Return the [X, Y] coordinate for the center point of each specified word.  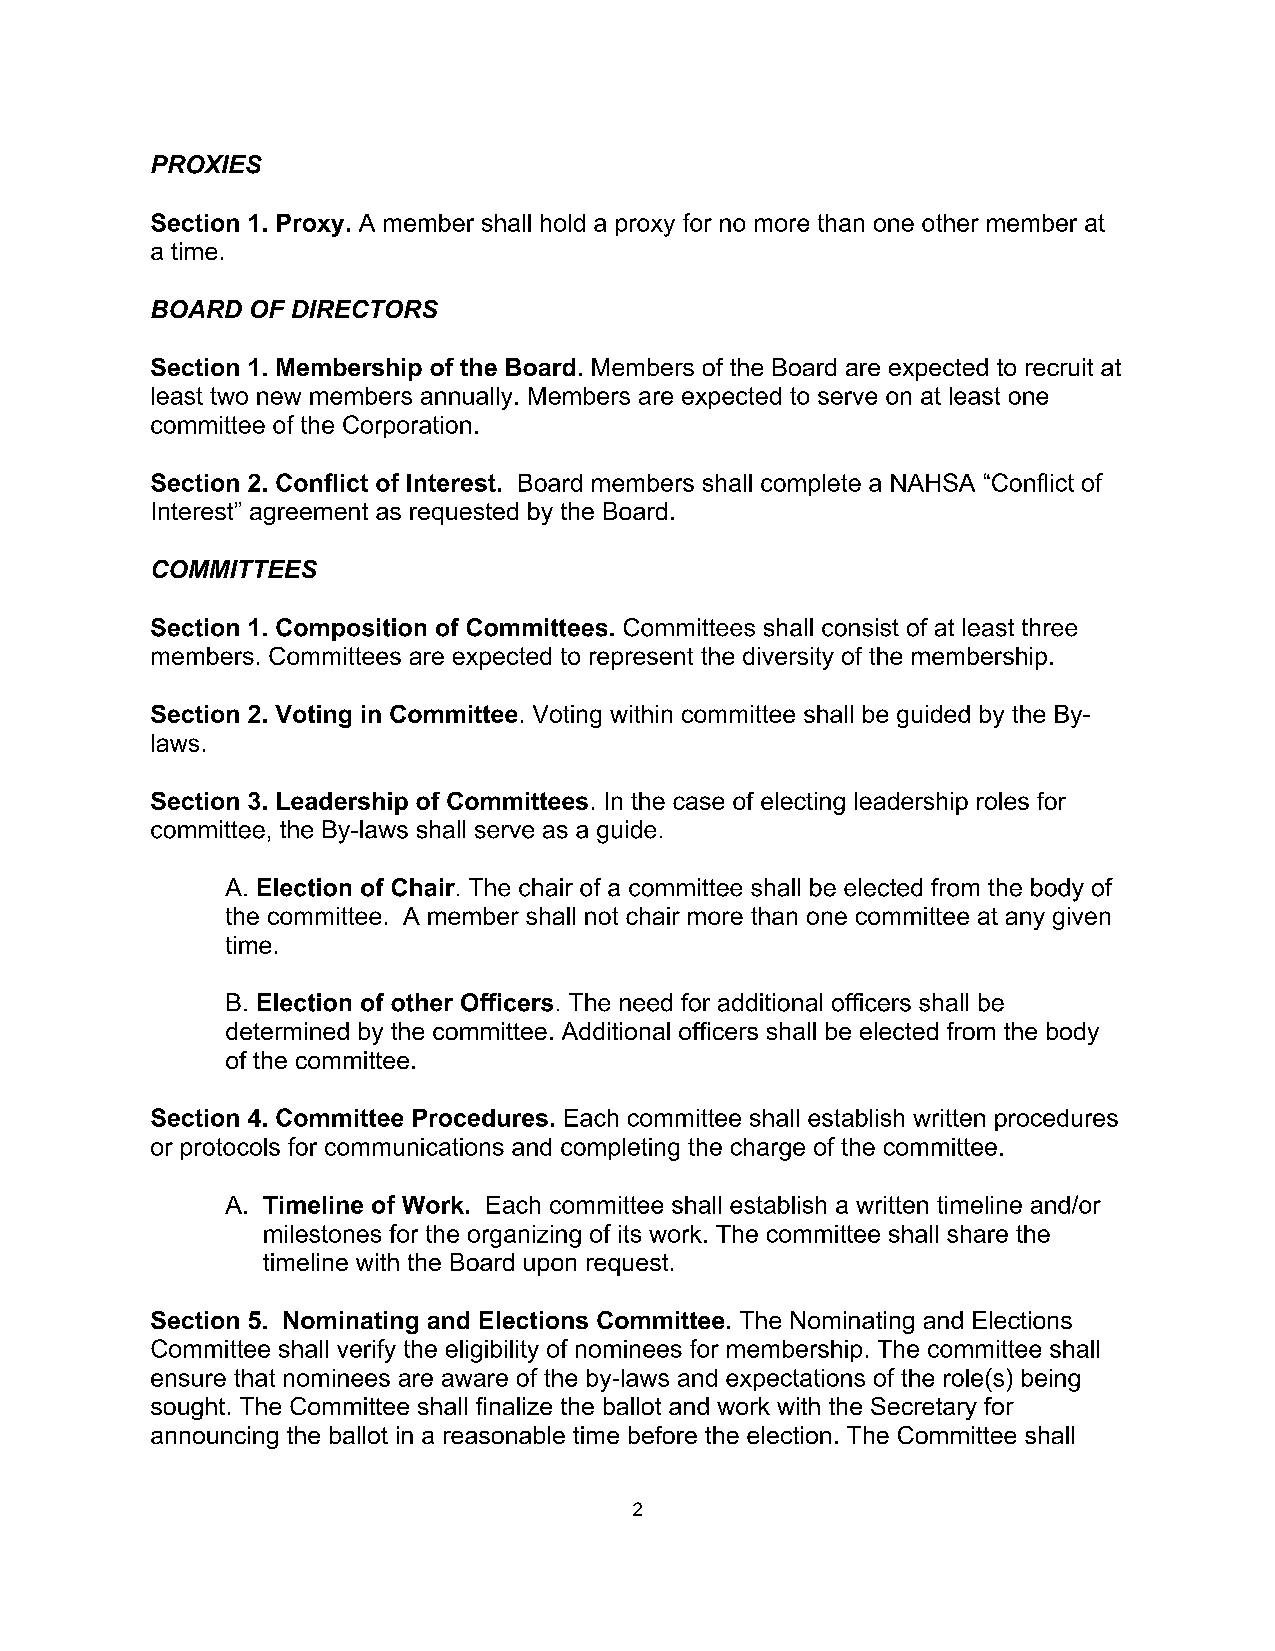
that [254, 1378]
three [1049, 627]
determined [287, 1031]
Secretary [924, 1408]
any [1025, 920]
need [646, 1002]
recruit [1059, 367]
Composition [351, 629]
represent [641, 659]
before [663, 1435]
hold [563, 223]
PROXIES [206, 164]
